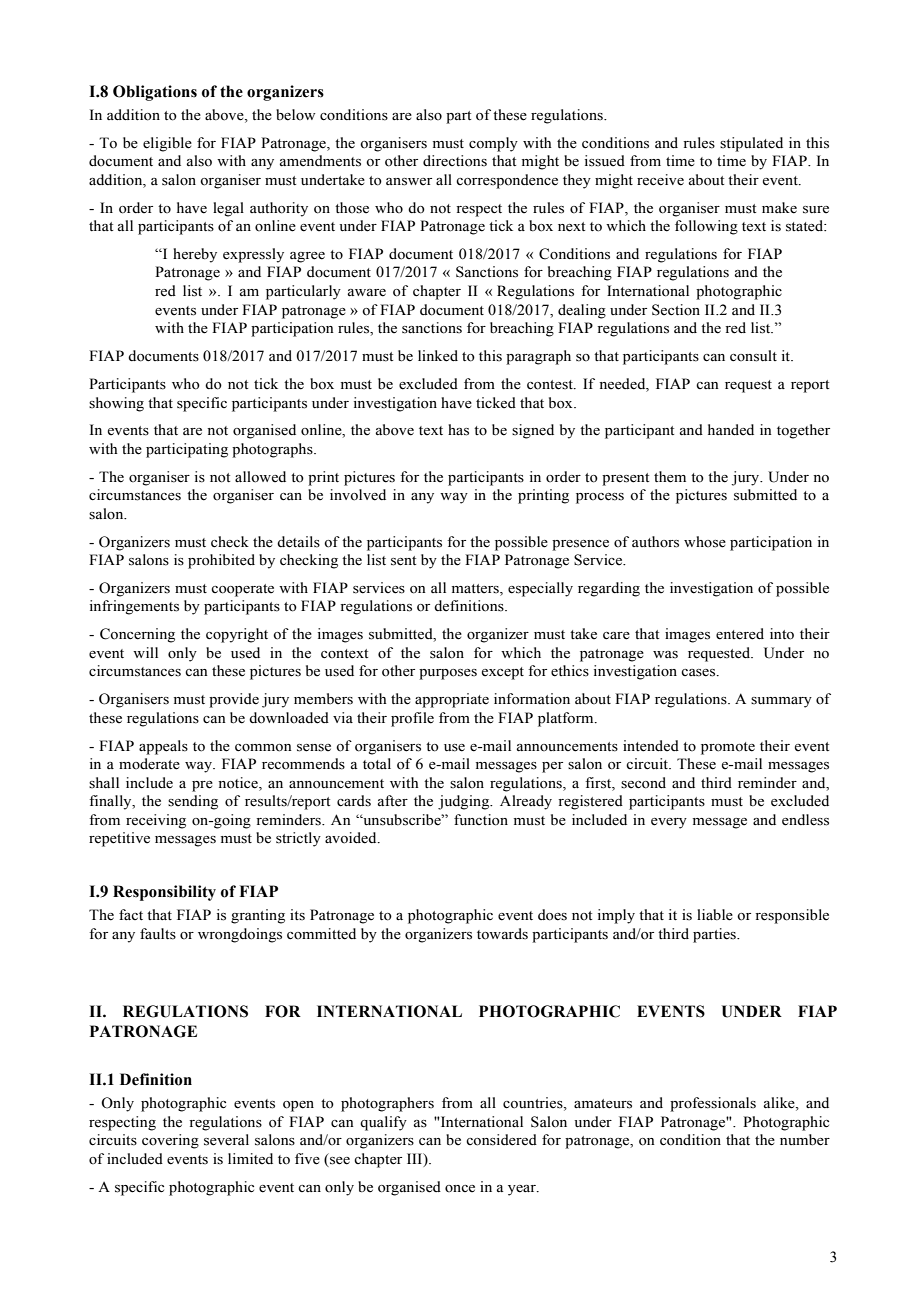  Describe the element at coordinates (501, 1140) in the screenshot. I see `considered` at that location.
